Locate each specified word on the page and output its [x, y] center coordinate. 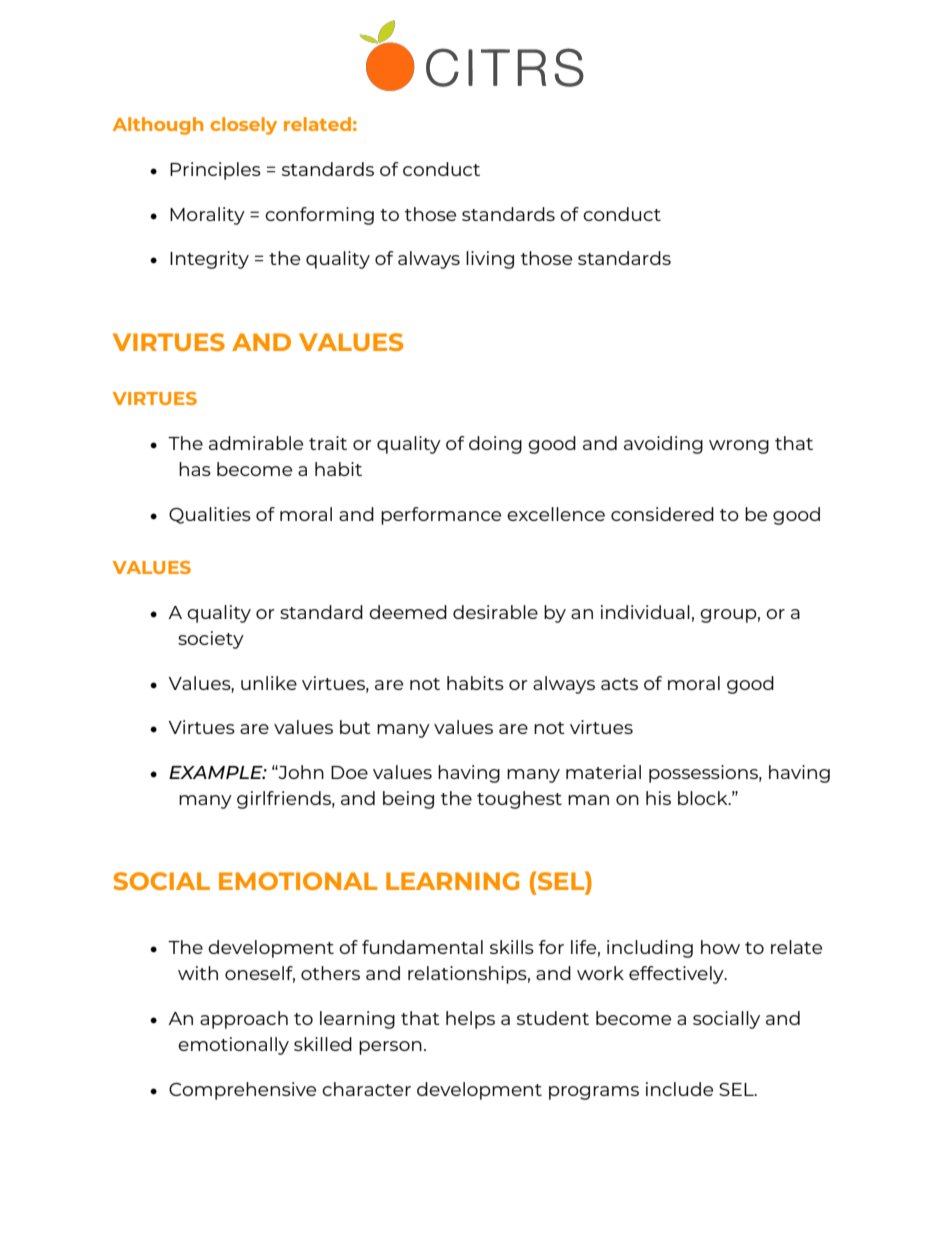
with [198, 973]
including [650, 949]
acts [619, 684]
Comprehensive [242, 1091]
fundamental [422, 947]
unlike [269, 683]
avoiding [663, 445]
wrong [739, 447]
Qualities [210, 515]
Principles [215, 171]
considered [662, 514]
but [355, 727]
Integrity [209, 260]
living [490, 260]
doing [495, 445]
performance [441, 516]
